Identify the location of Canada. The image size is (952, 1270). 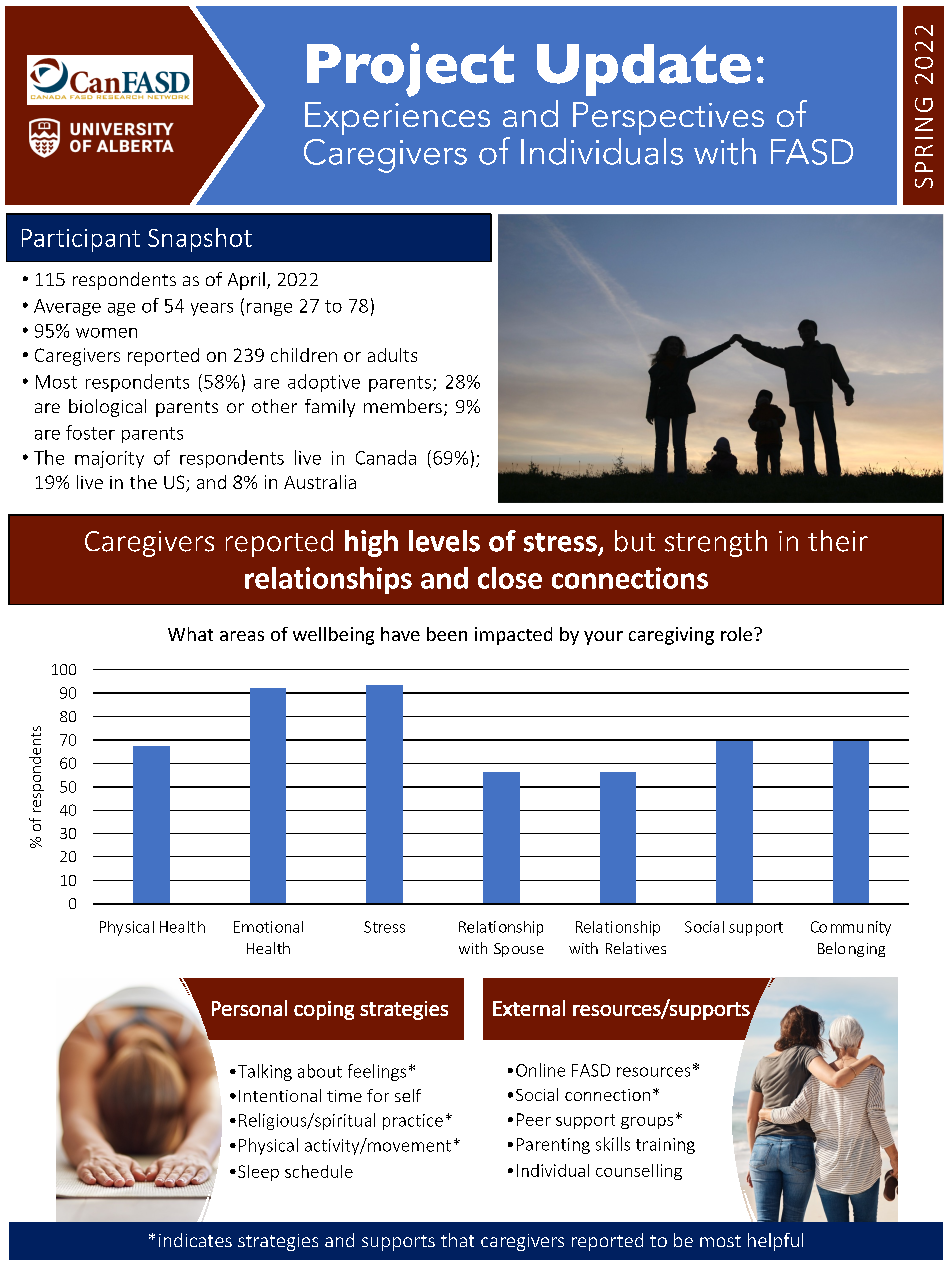
(386, 457).
